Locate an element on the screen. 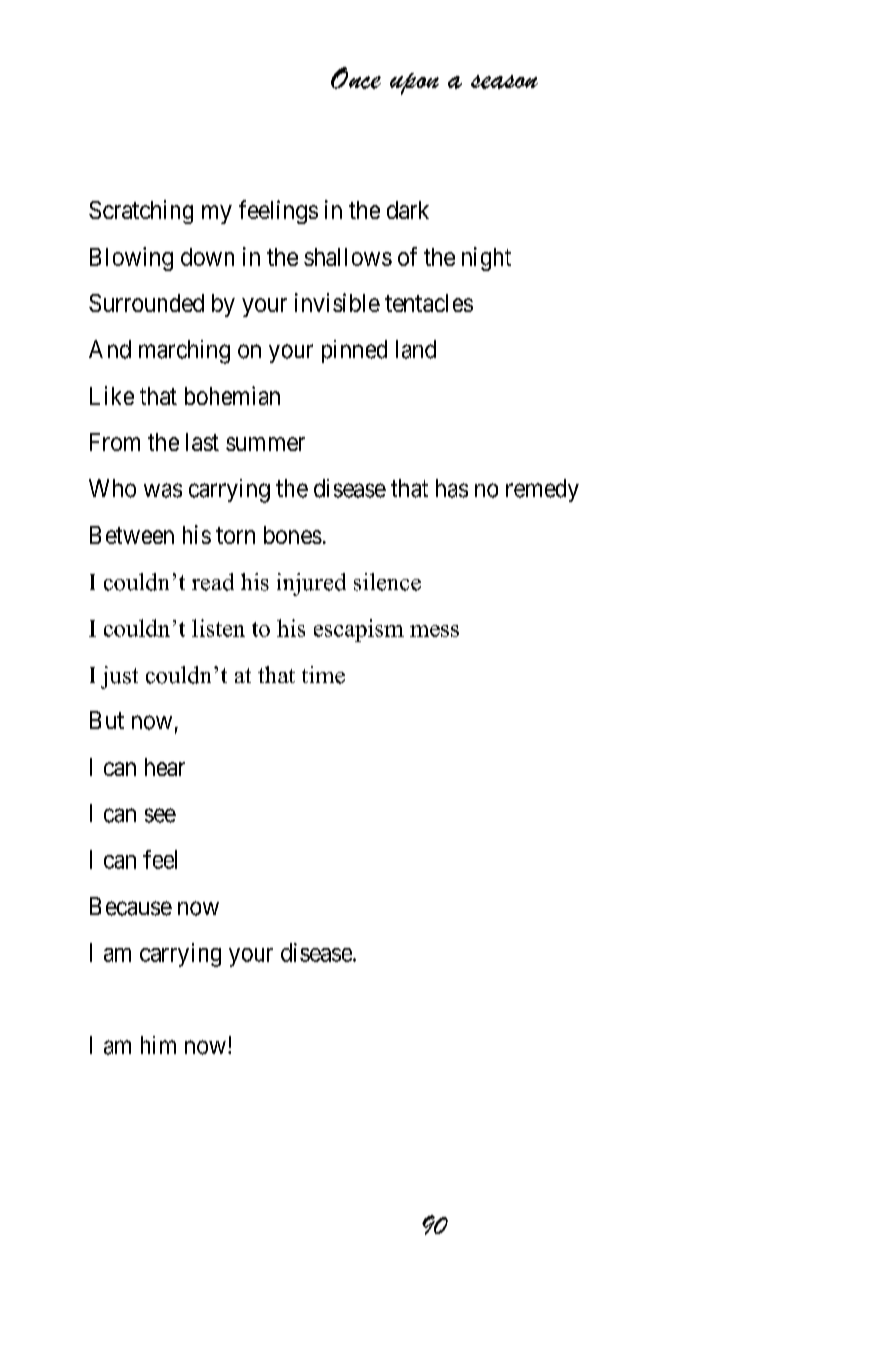  escapism is located at coordinates (359, 630).
